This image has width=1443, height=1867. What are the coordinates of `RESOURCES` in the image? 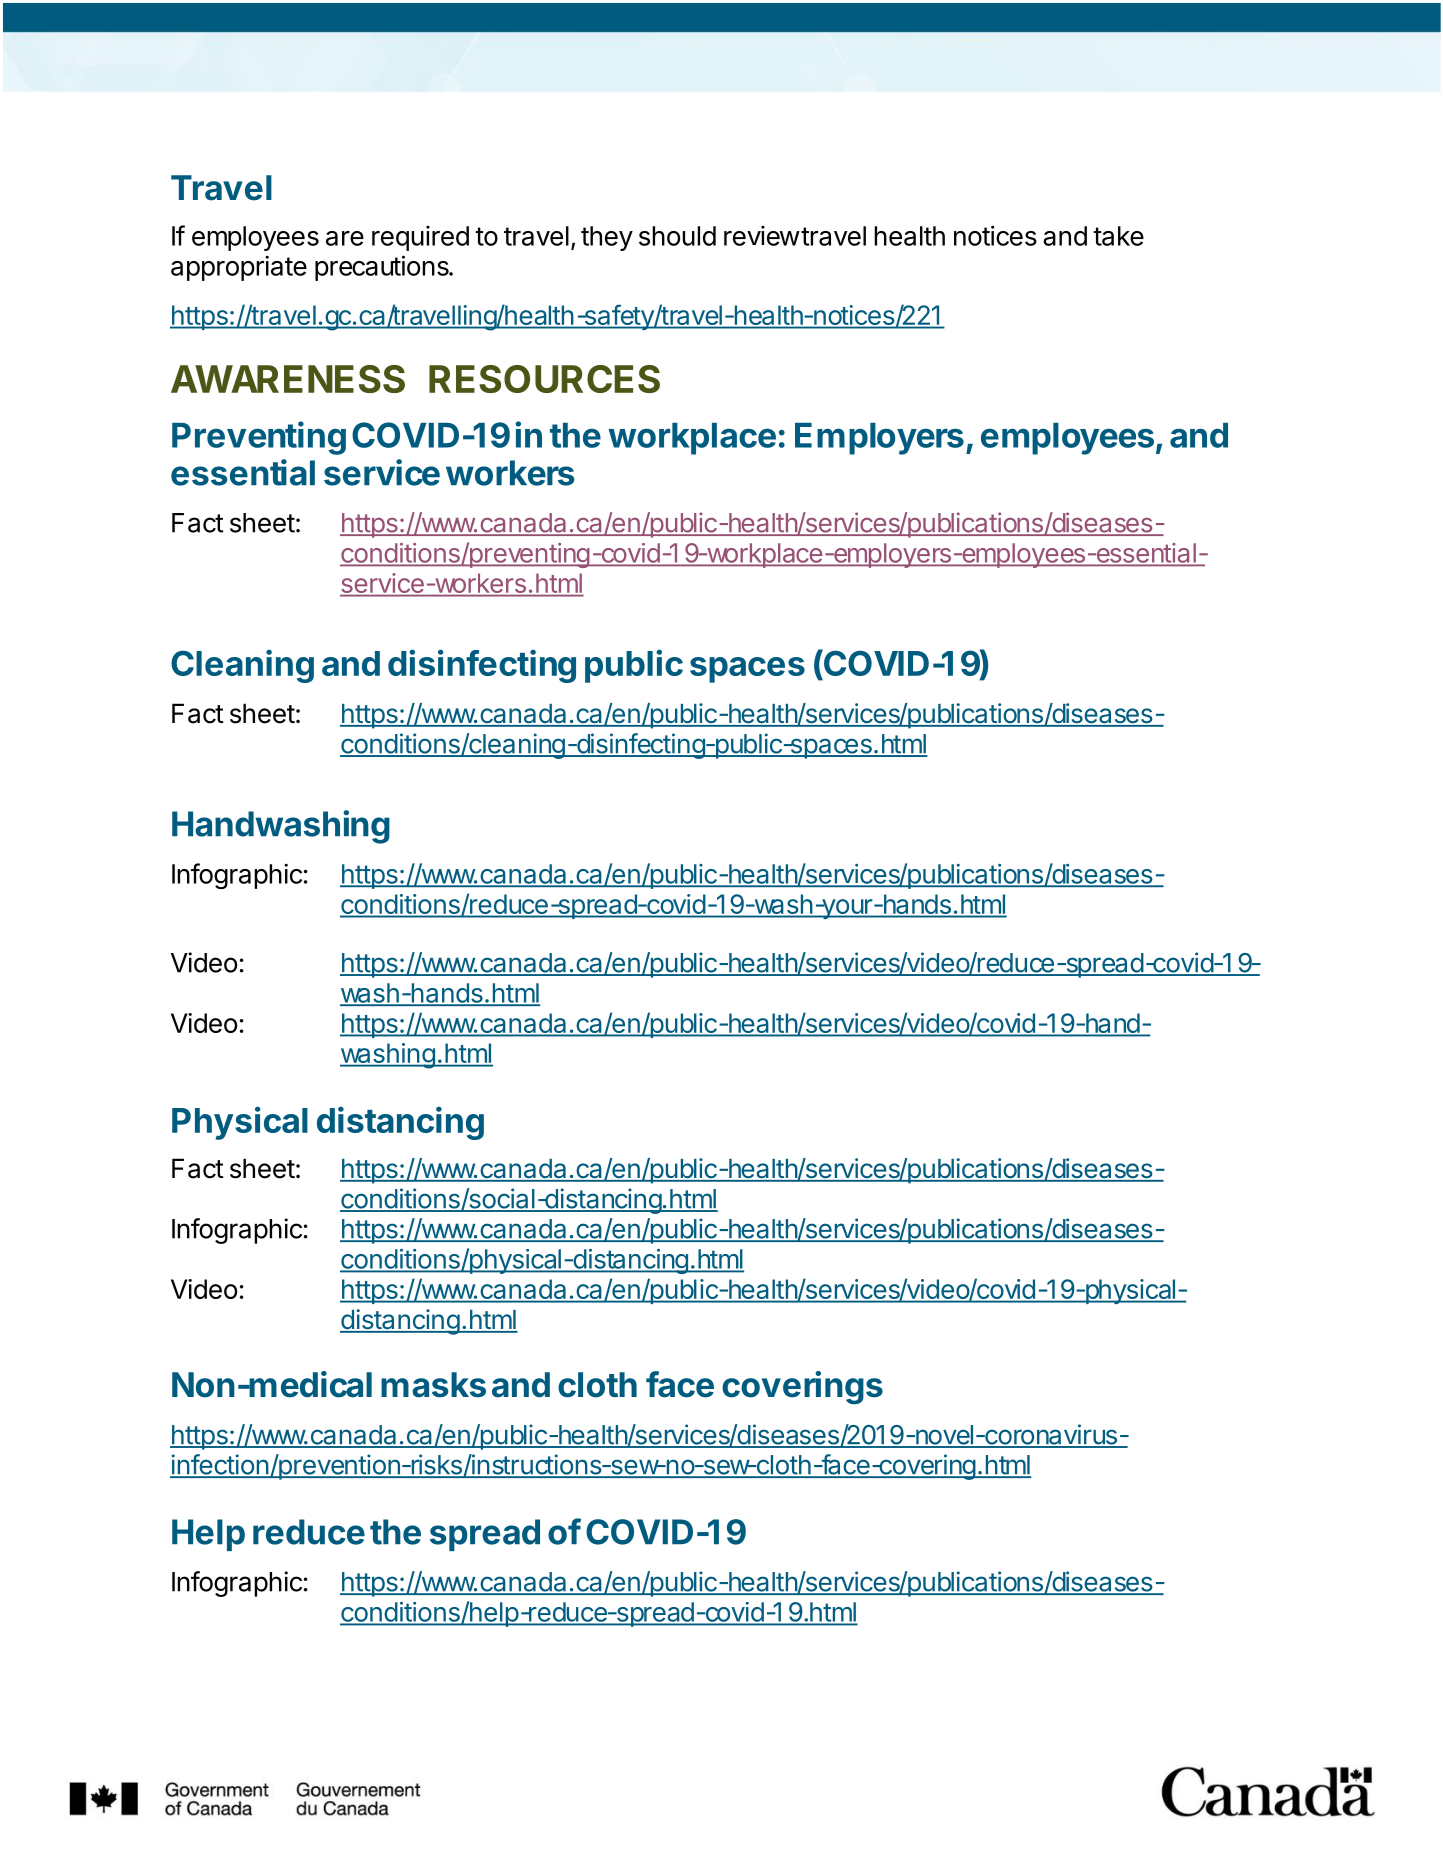 It's located at (544, 379).
